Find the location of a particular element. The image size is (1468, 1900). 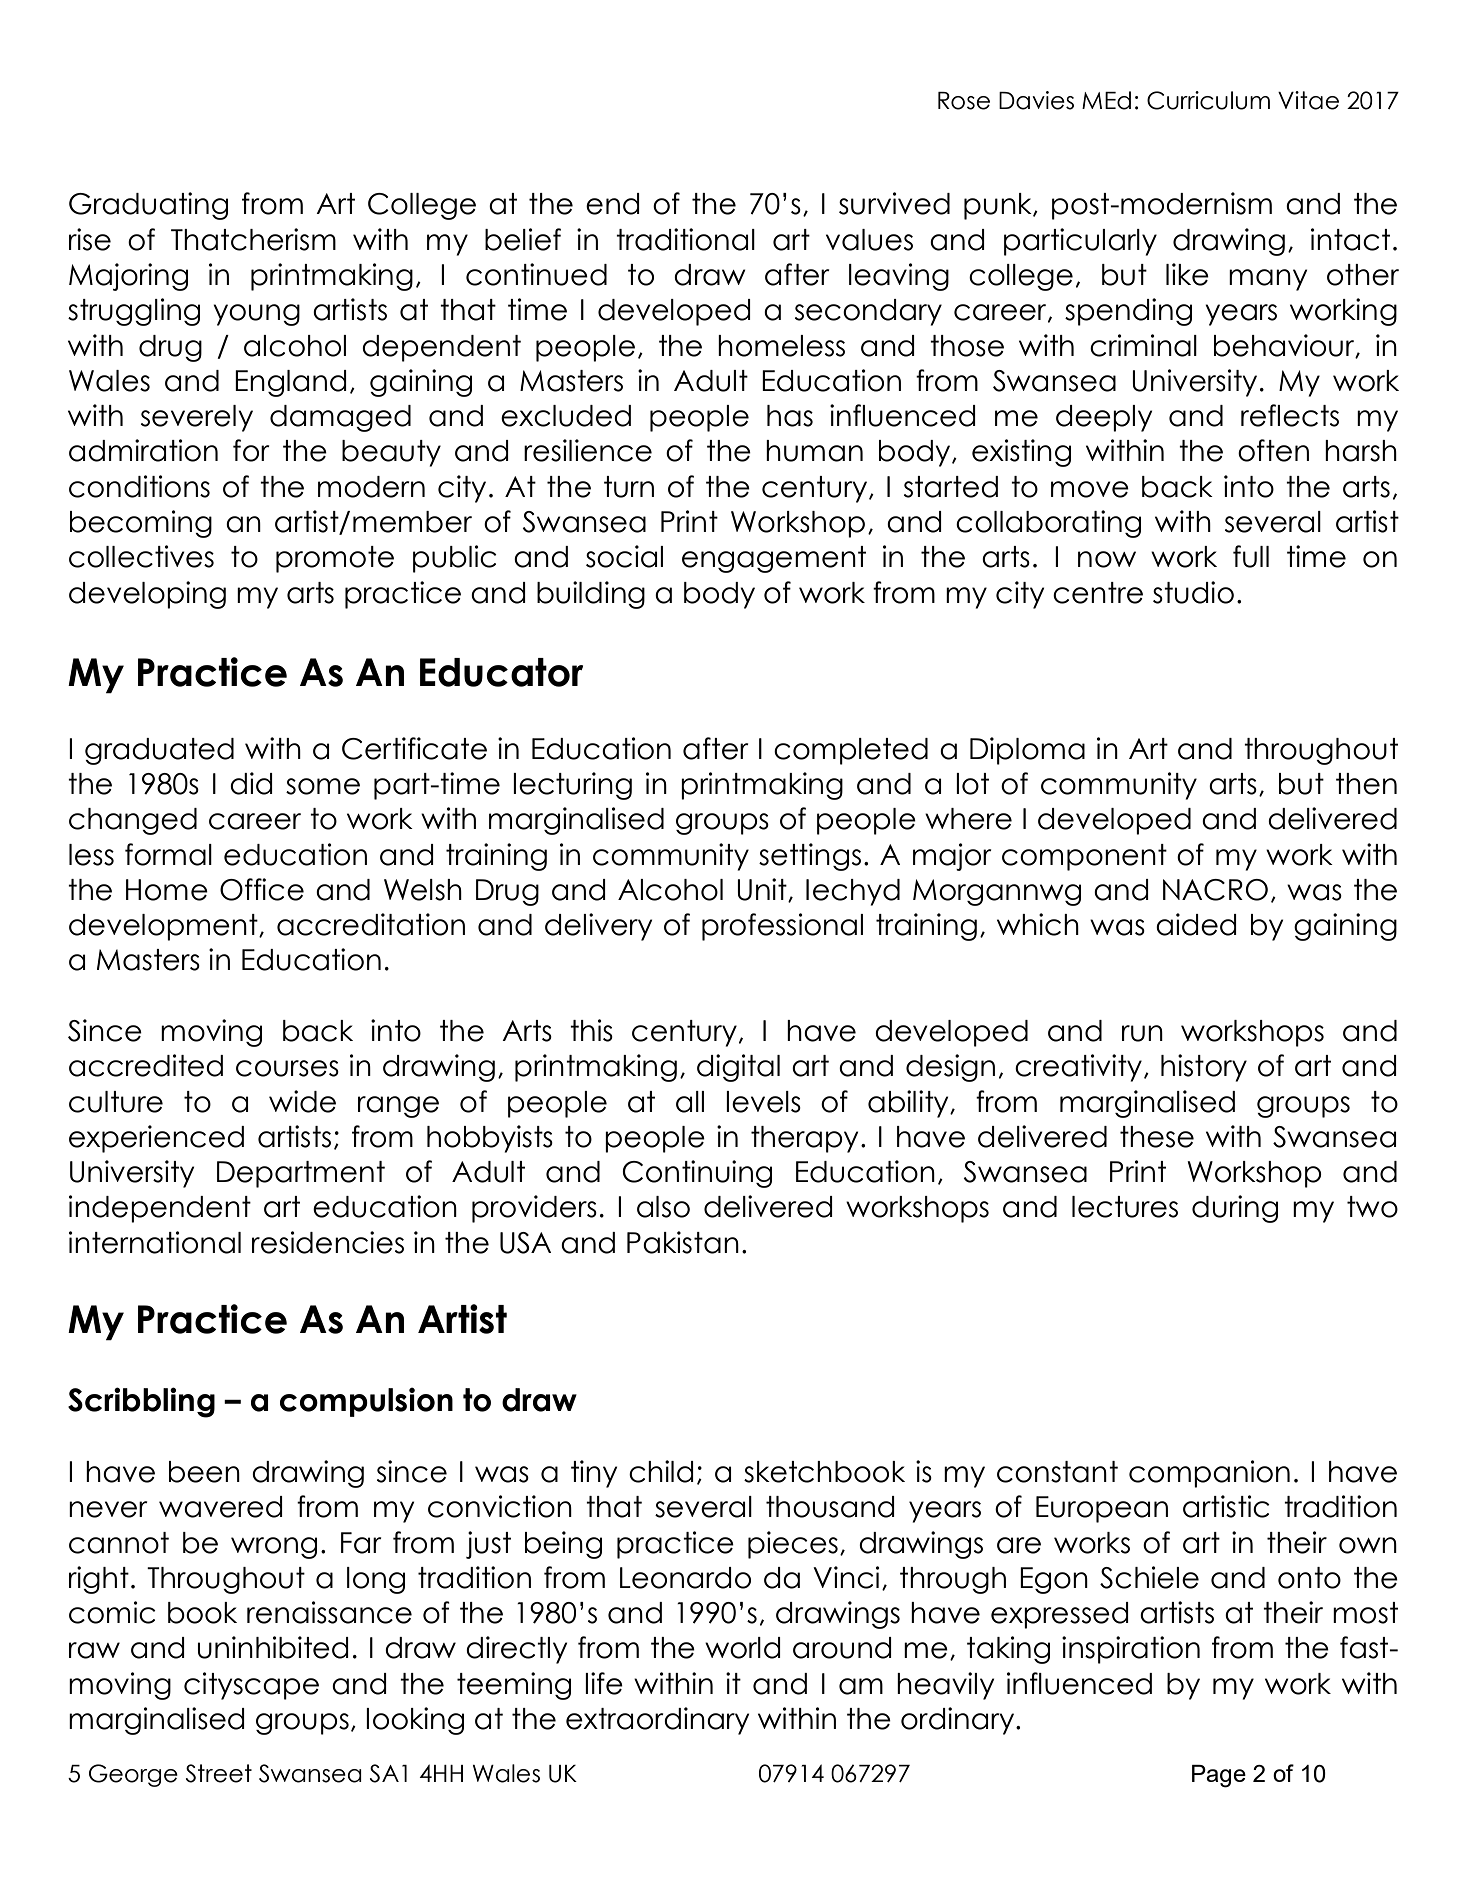

Office is located at coordinates (262, 889).
